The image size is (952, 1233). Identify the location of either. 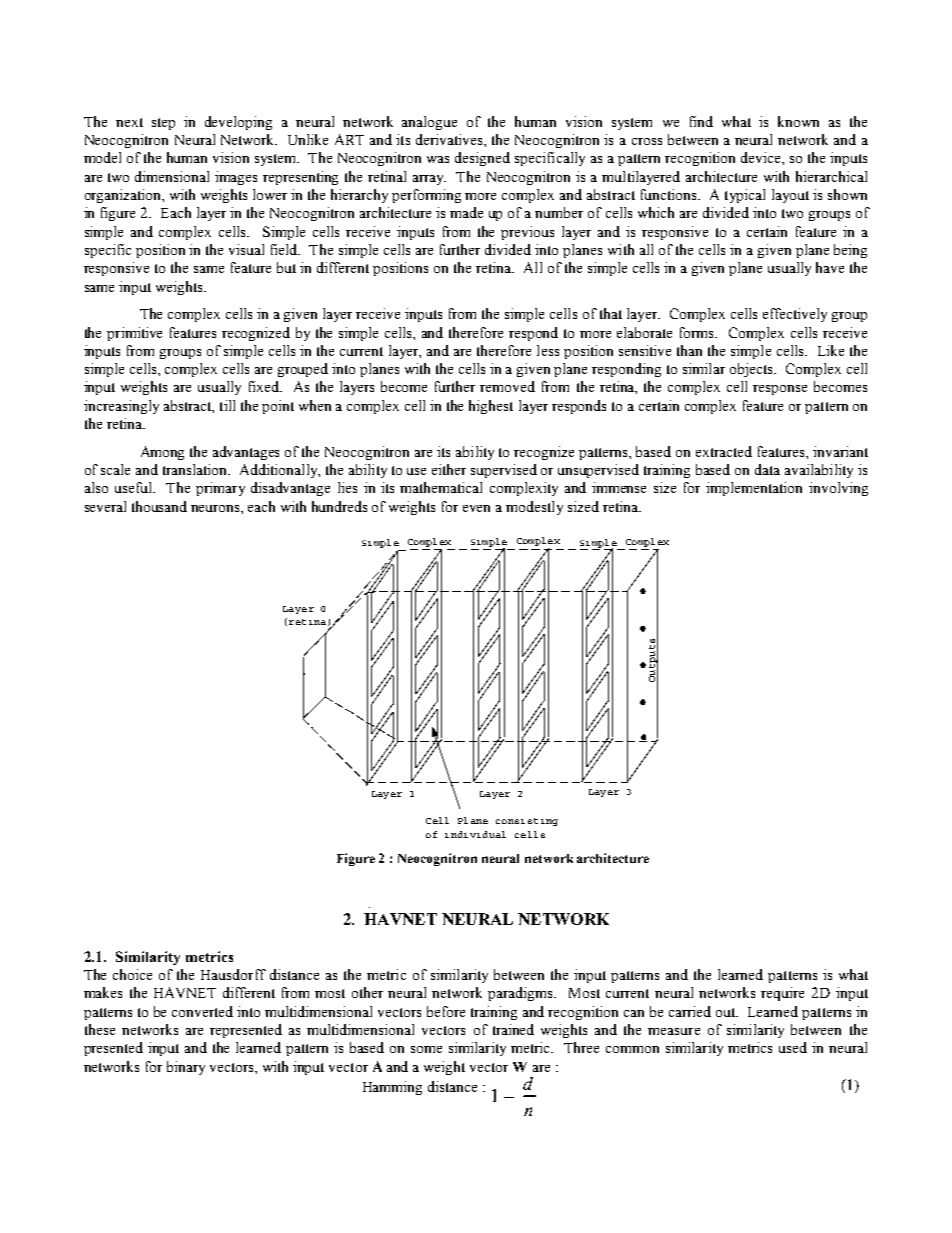
(449, 469).
